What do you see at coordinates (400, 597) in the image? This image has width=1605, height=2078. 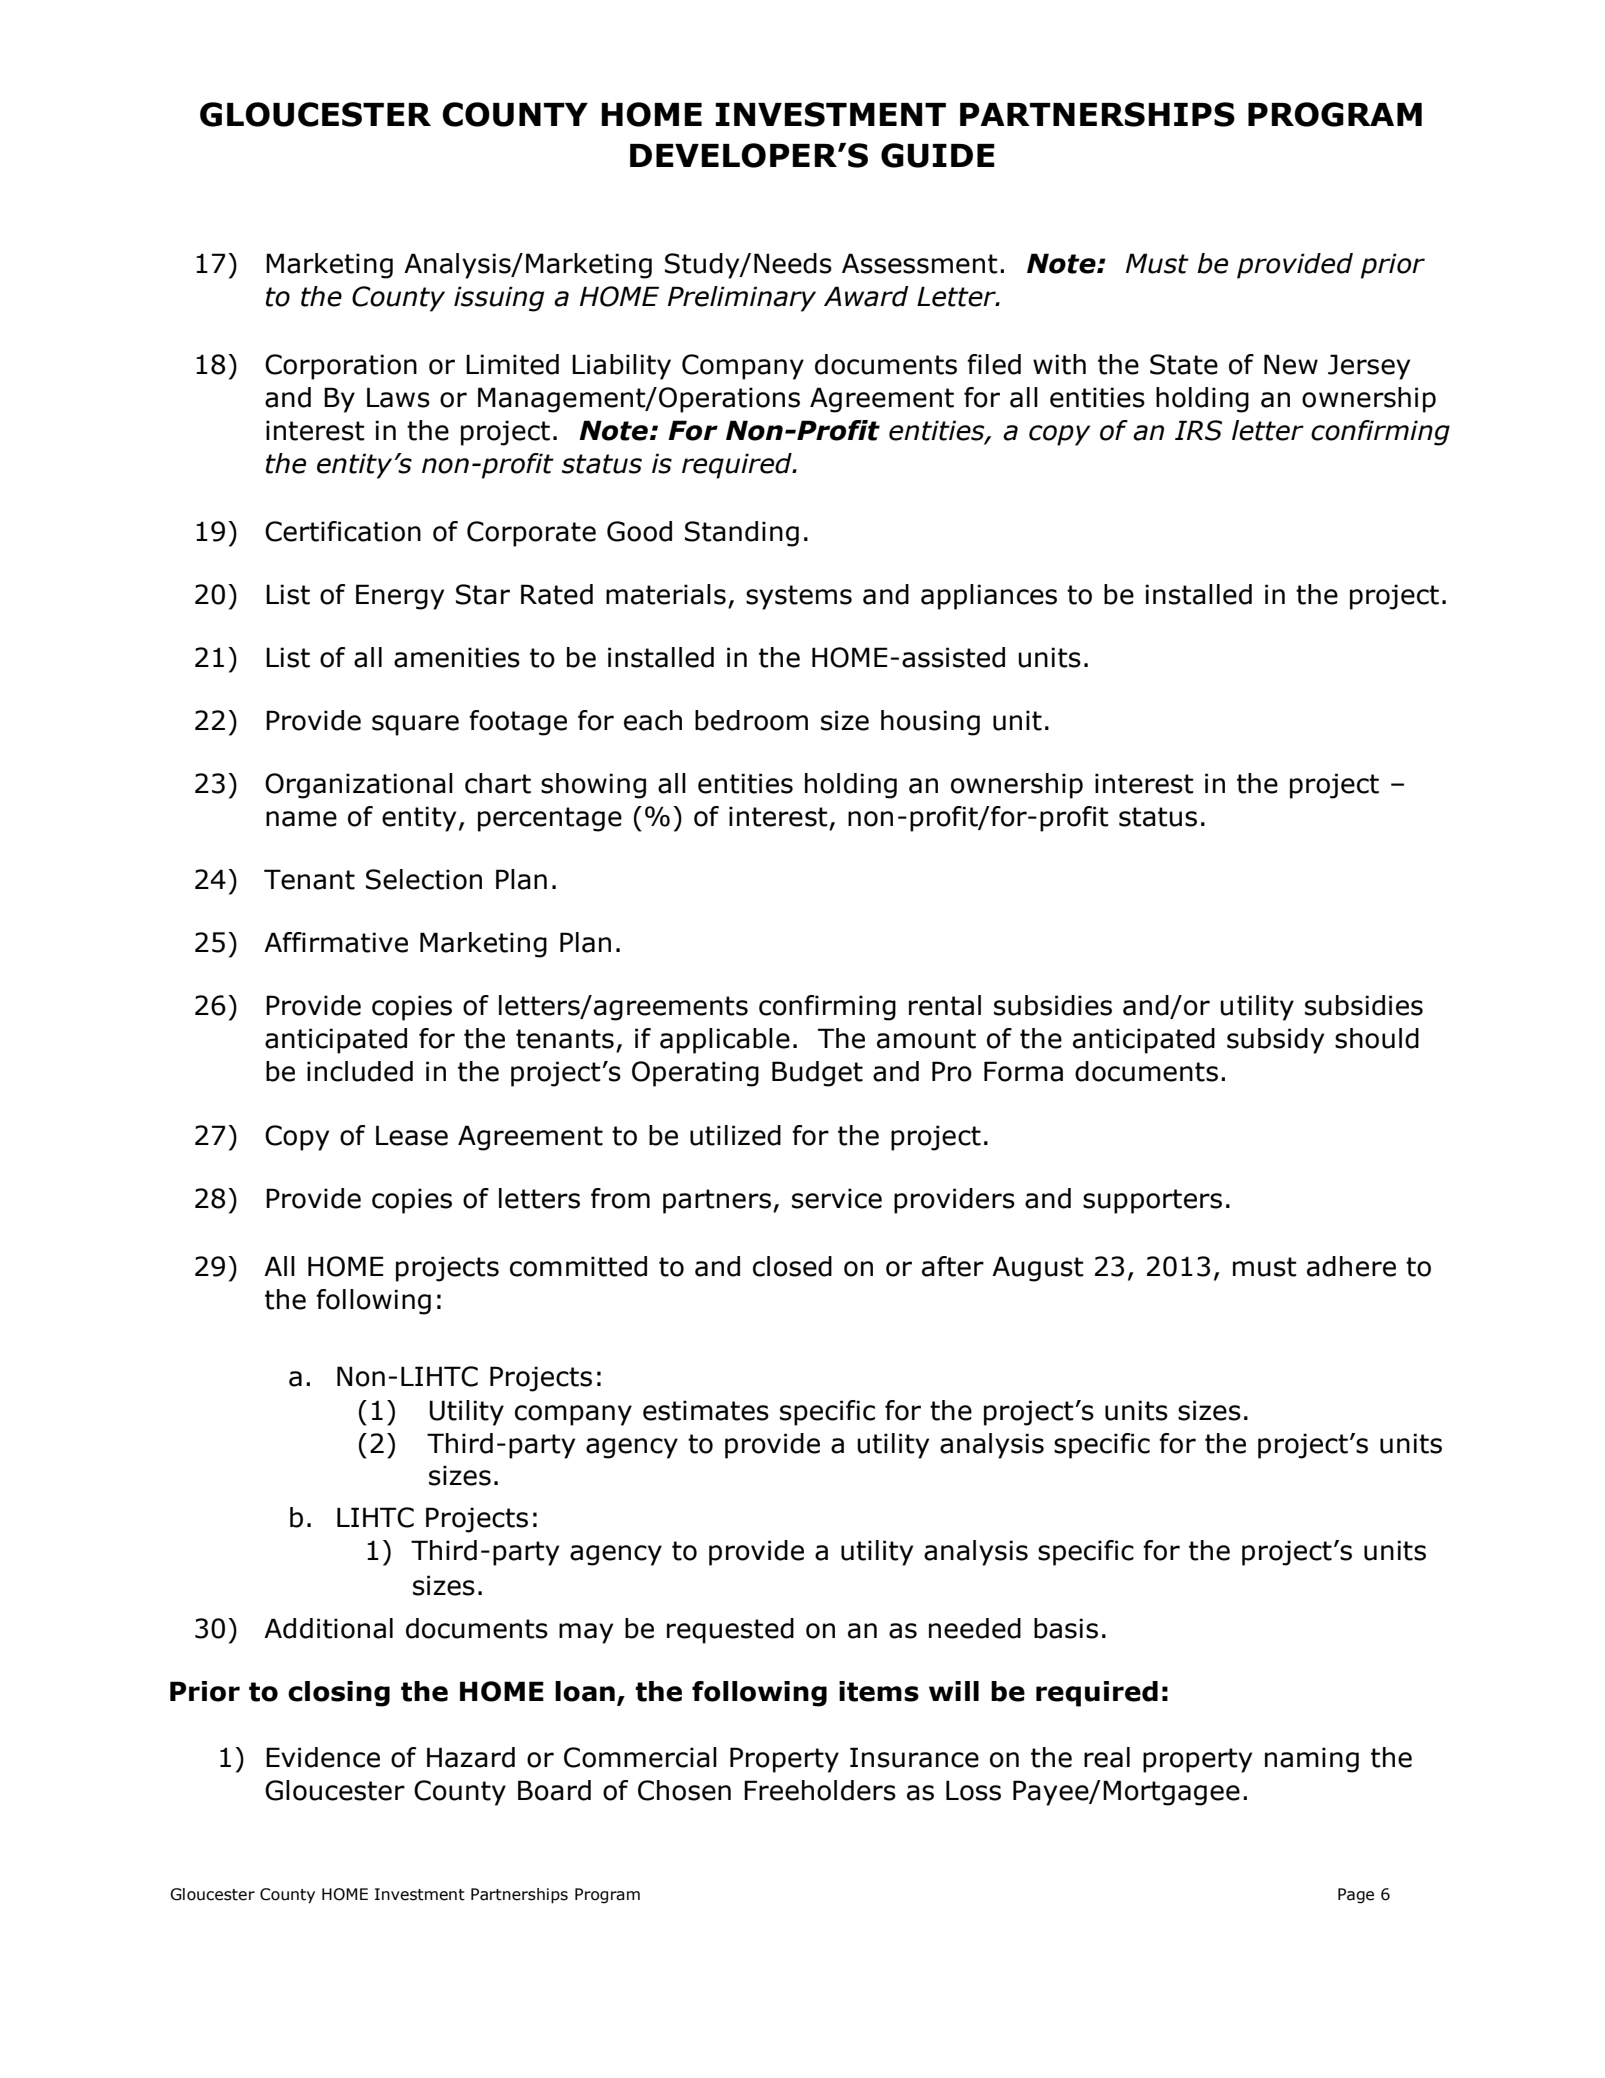 I see `Energy` at bounding box center [400, 597].
